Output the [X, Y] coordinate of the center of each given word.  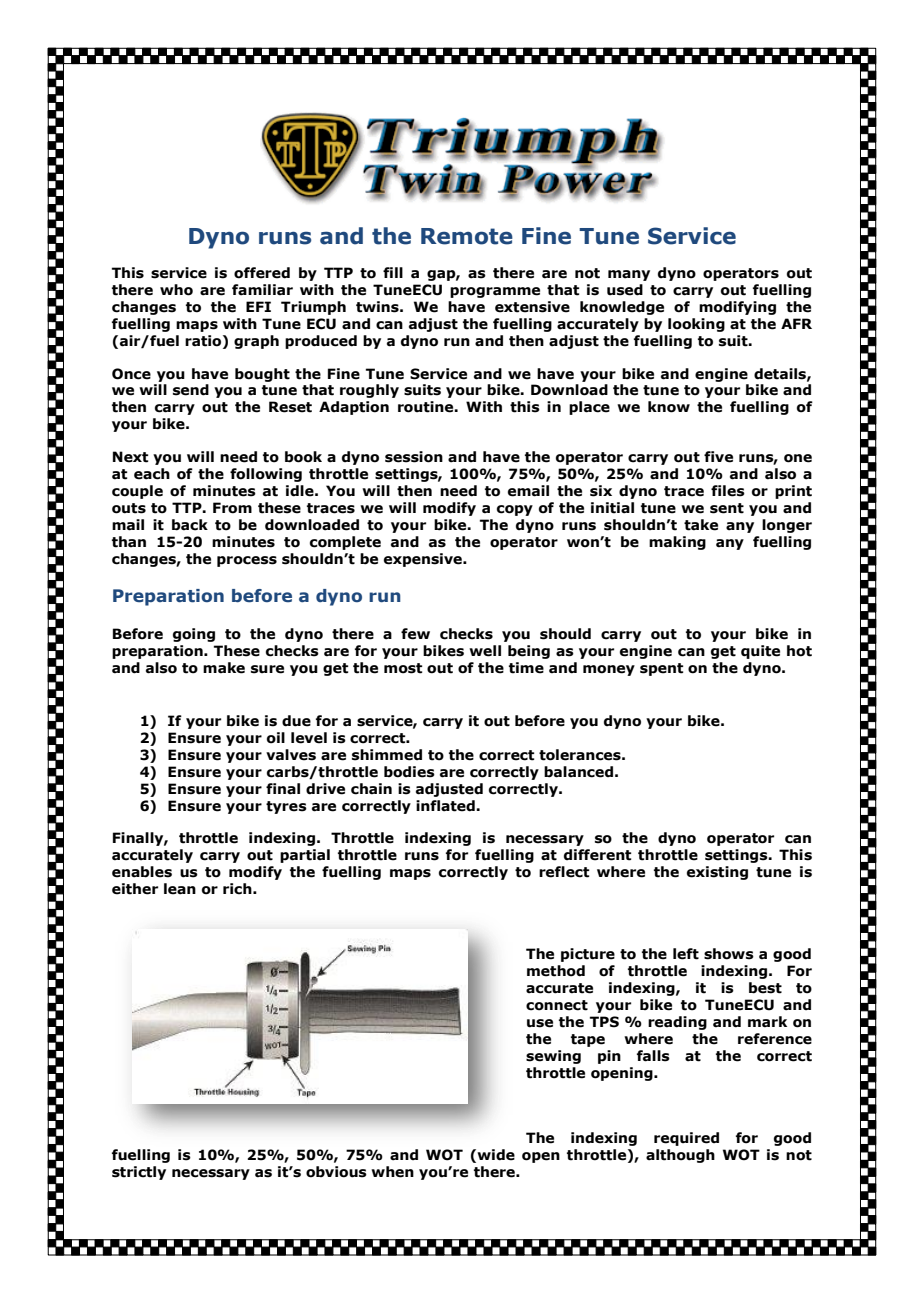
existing [717, 873]
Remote [467, 236]
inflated [446, 806]
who [176, 290]
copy [515, 510]
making [677, 543]
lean [180, 889]
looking [696, 325]
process [247, 561]
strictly [139, 1173]
